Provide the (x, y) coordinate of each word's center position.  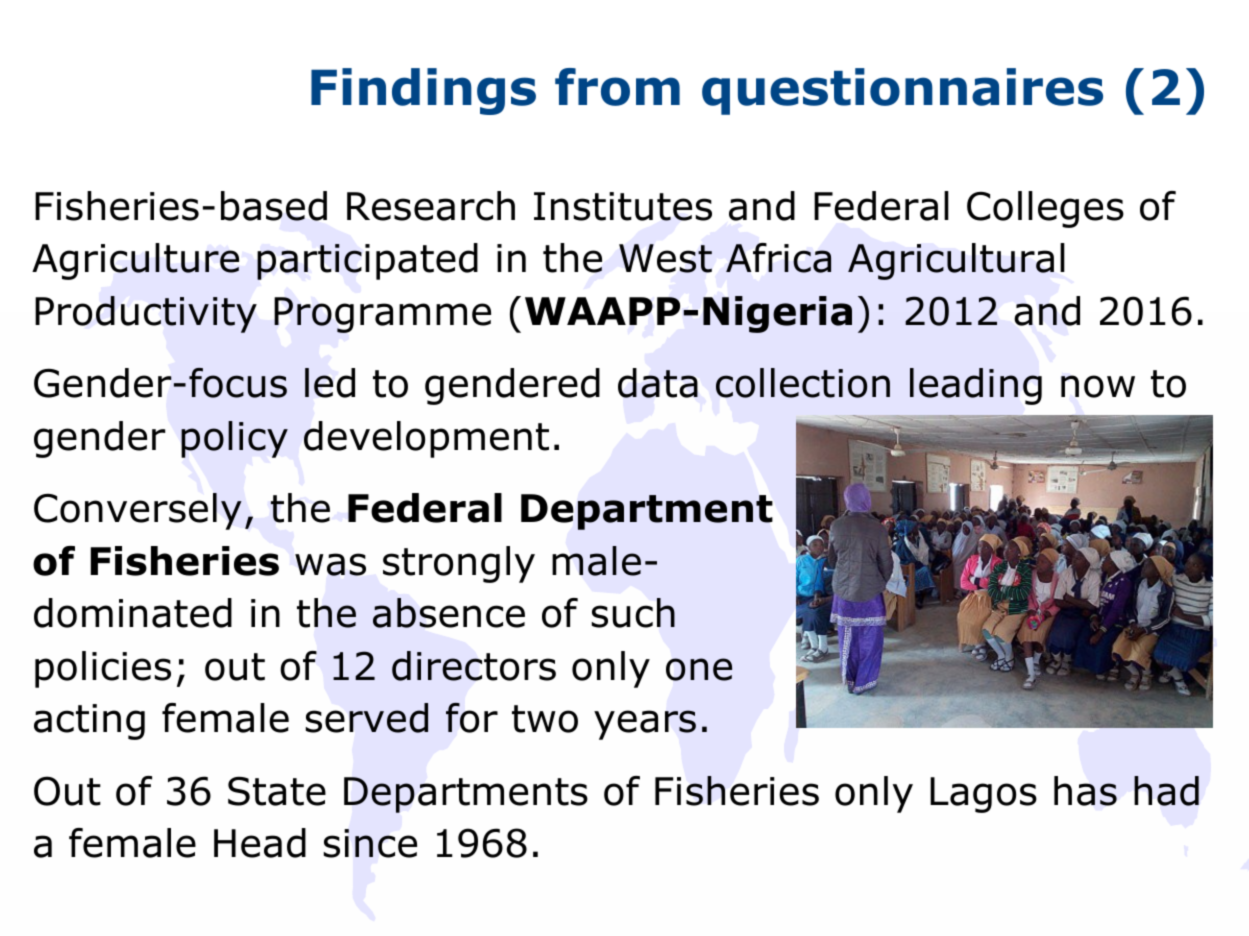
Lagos (983, 795)
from (617, 87)
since (370, 843)
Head (260, 843)
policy (234, 439)
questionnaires (902, 91)
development (426, 439)
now (1098, 386)
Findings (423, 91)
